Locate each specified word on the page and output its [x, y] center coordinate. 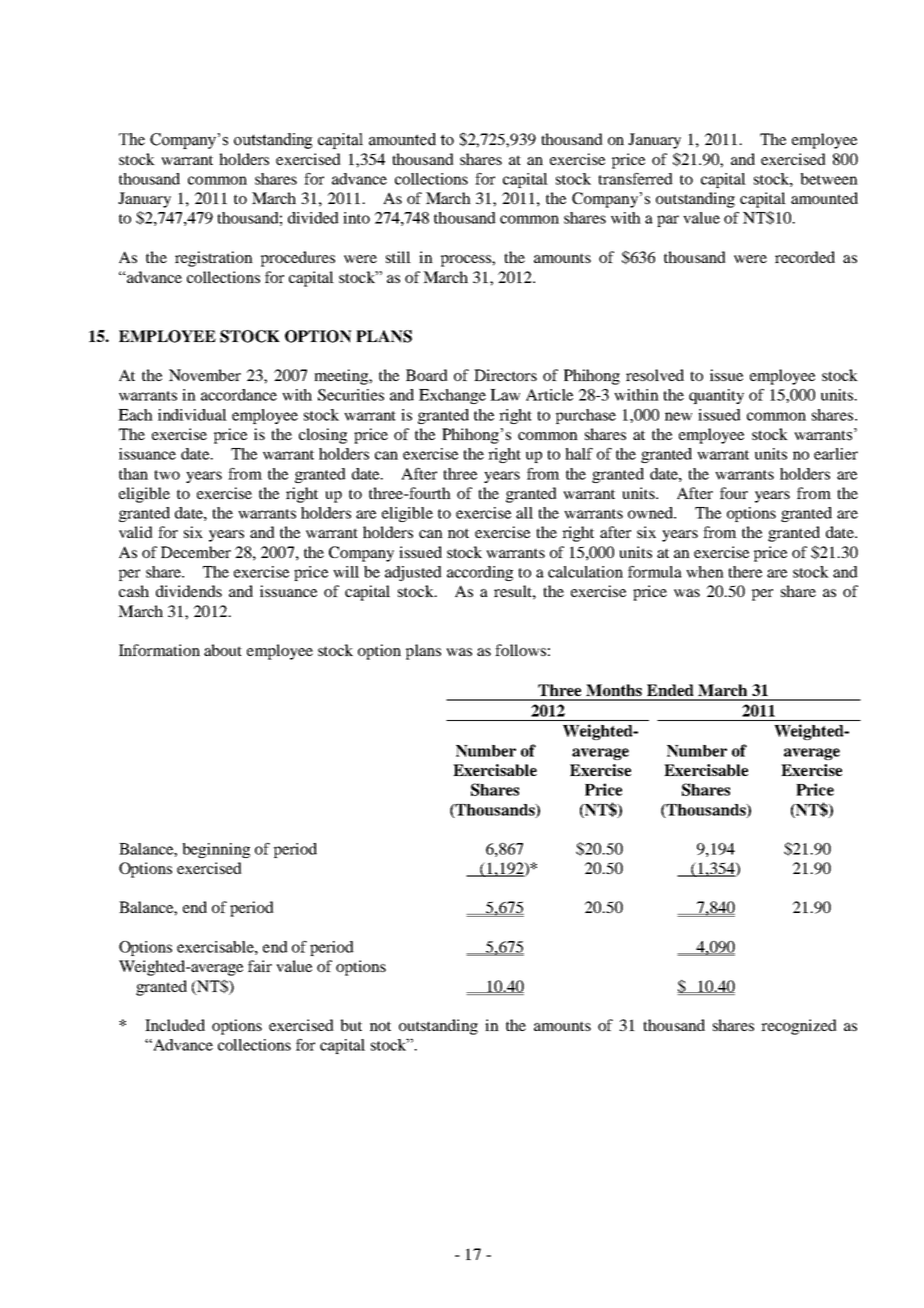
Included [175, 1025]
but [351, 1025]
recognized [799, 1027]
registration [214, 259]
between [829, 179]
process [467, 261]
